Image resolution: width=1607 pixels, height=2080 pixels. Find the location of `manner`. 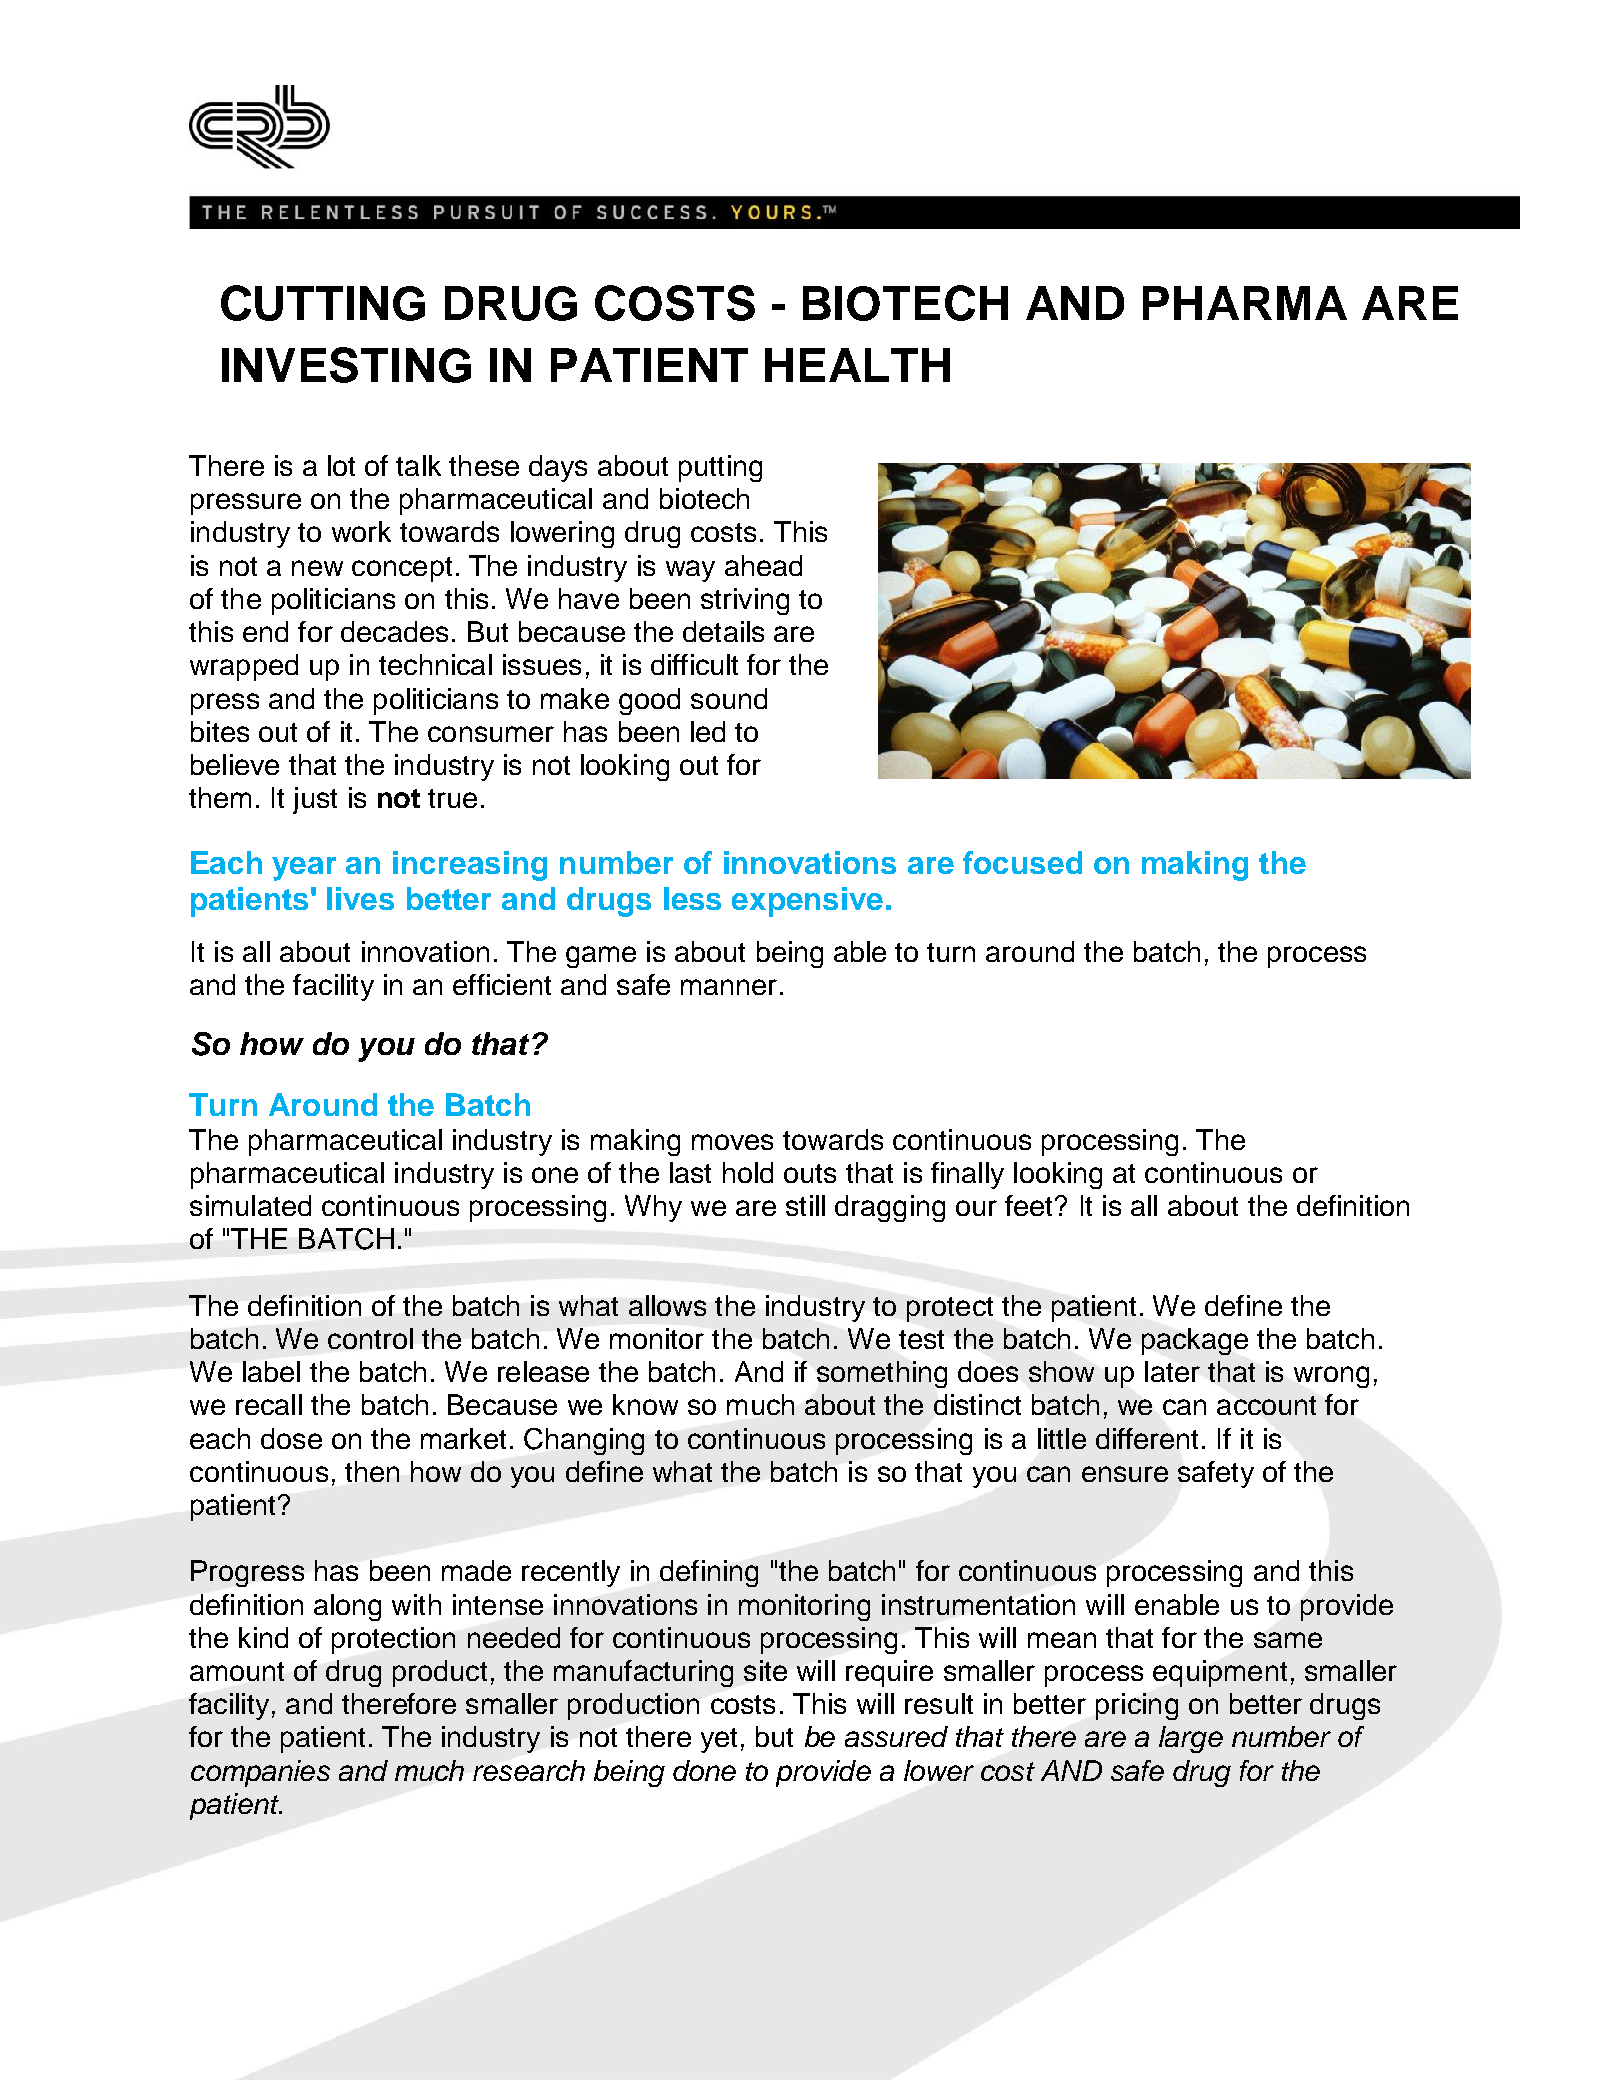

manner is located at coordinates (729, 987).
